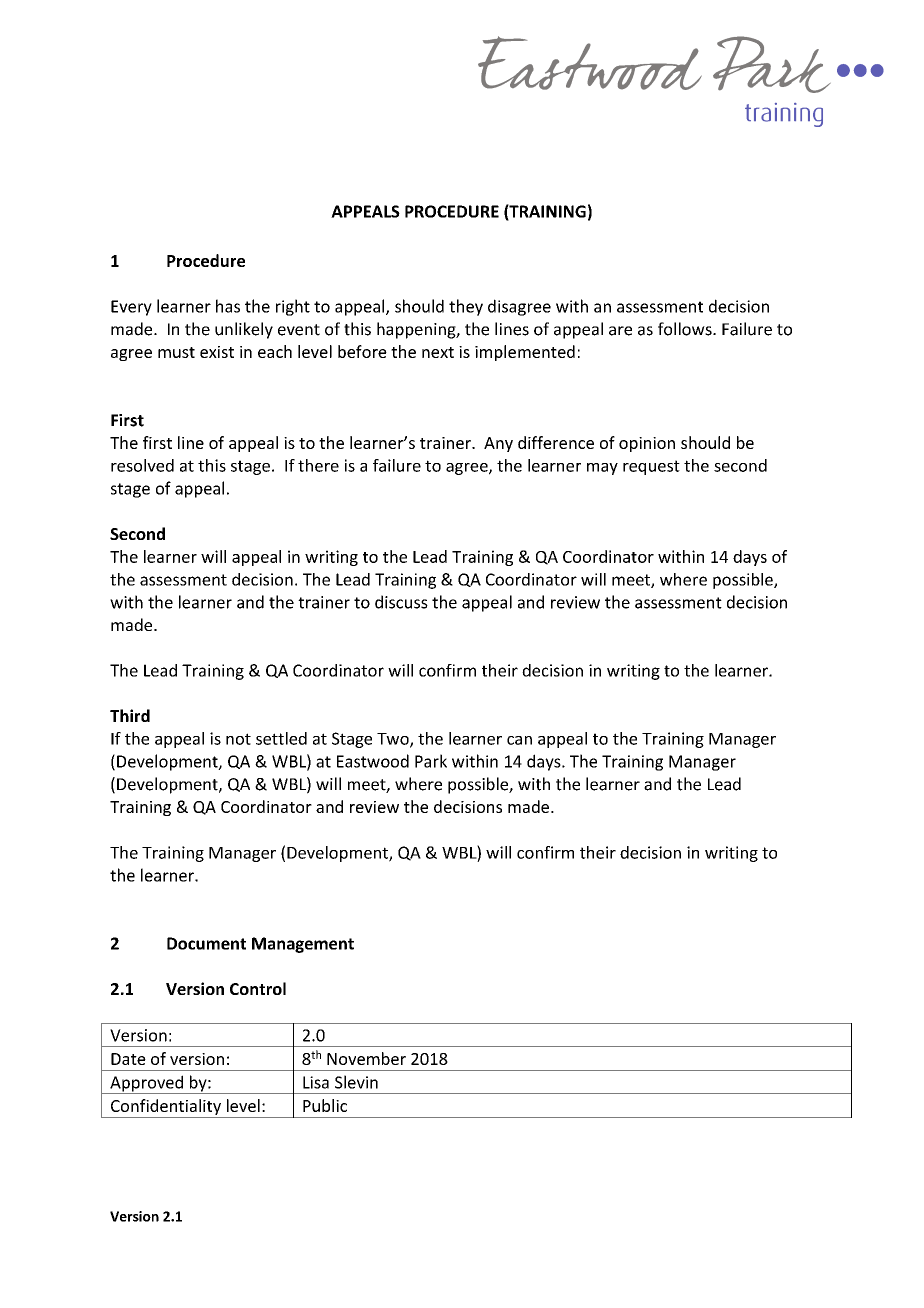 This screenshot has height=1308, width=924. What do you see at coordinates (176, 352) in the screenshot?
I see `must` at bounding box center [176, 352].
